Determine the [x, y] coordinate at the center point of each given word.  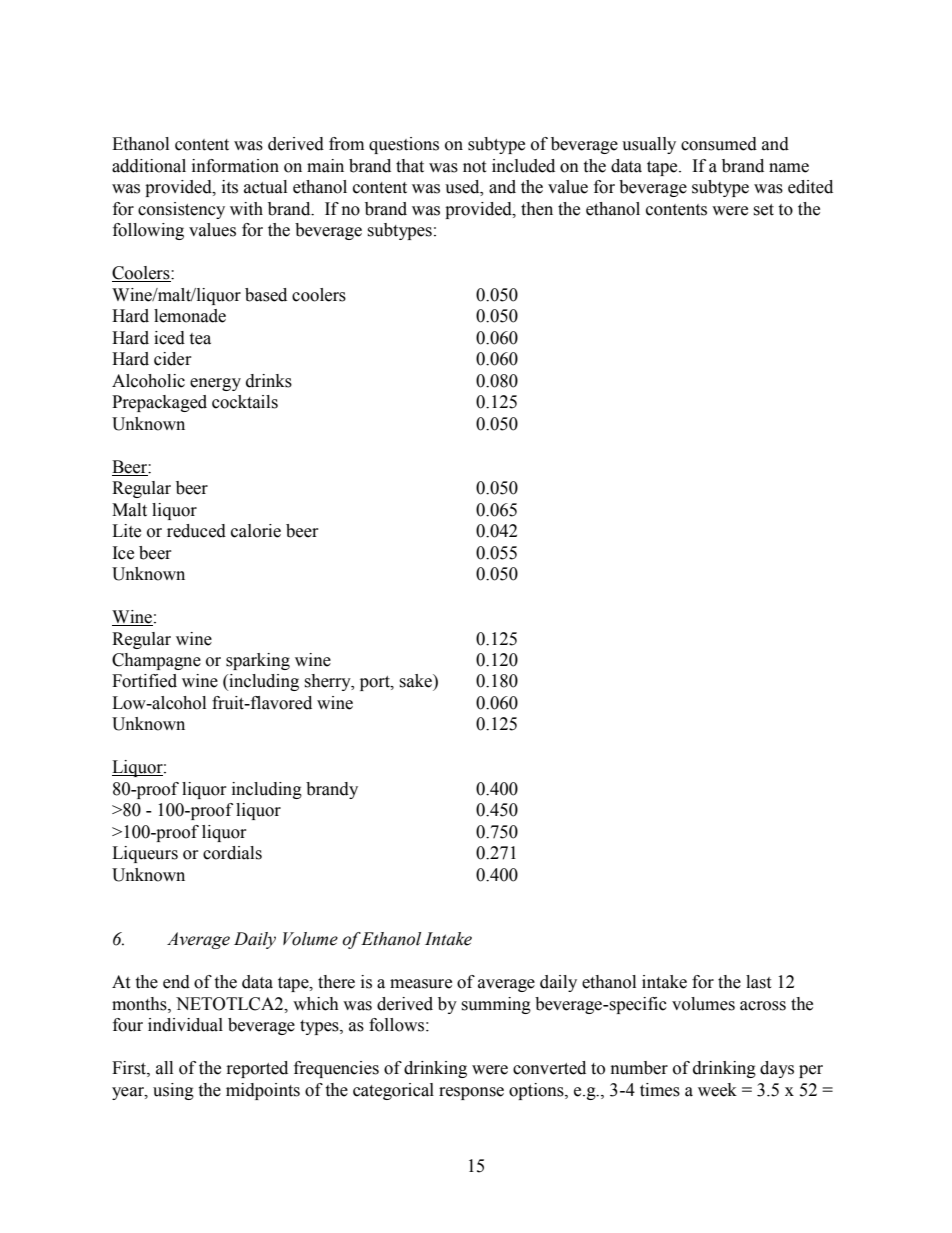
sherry [328, 682]
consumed [719, 144]
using [173, 1091]
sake [416, 681]
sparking [258, 661]
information [235, 166]
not [474, 167]
